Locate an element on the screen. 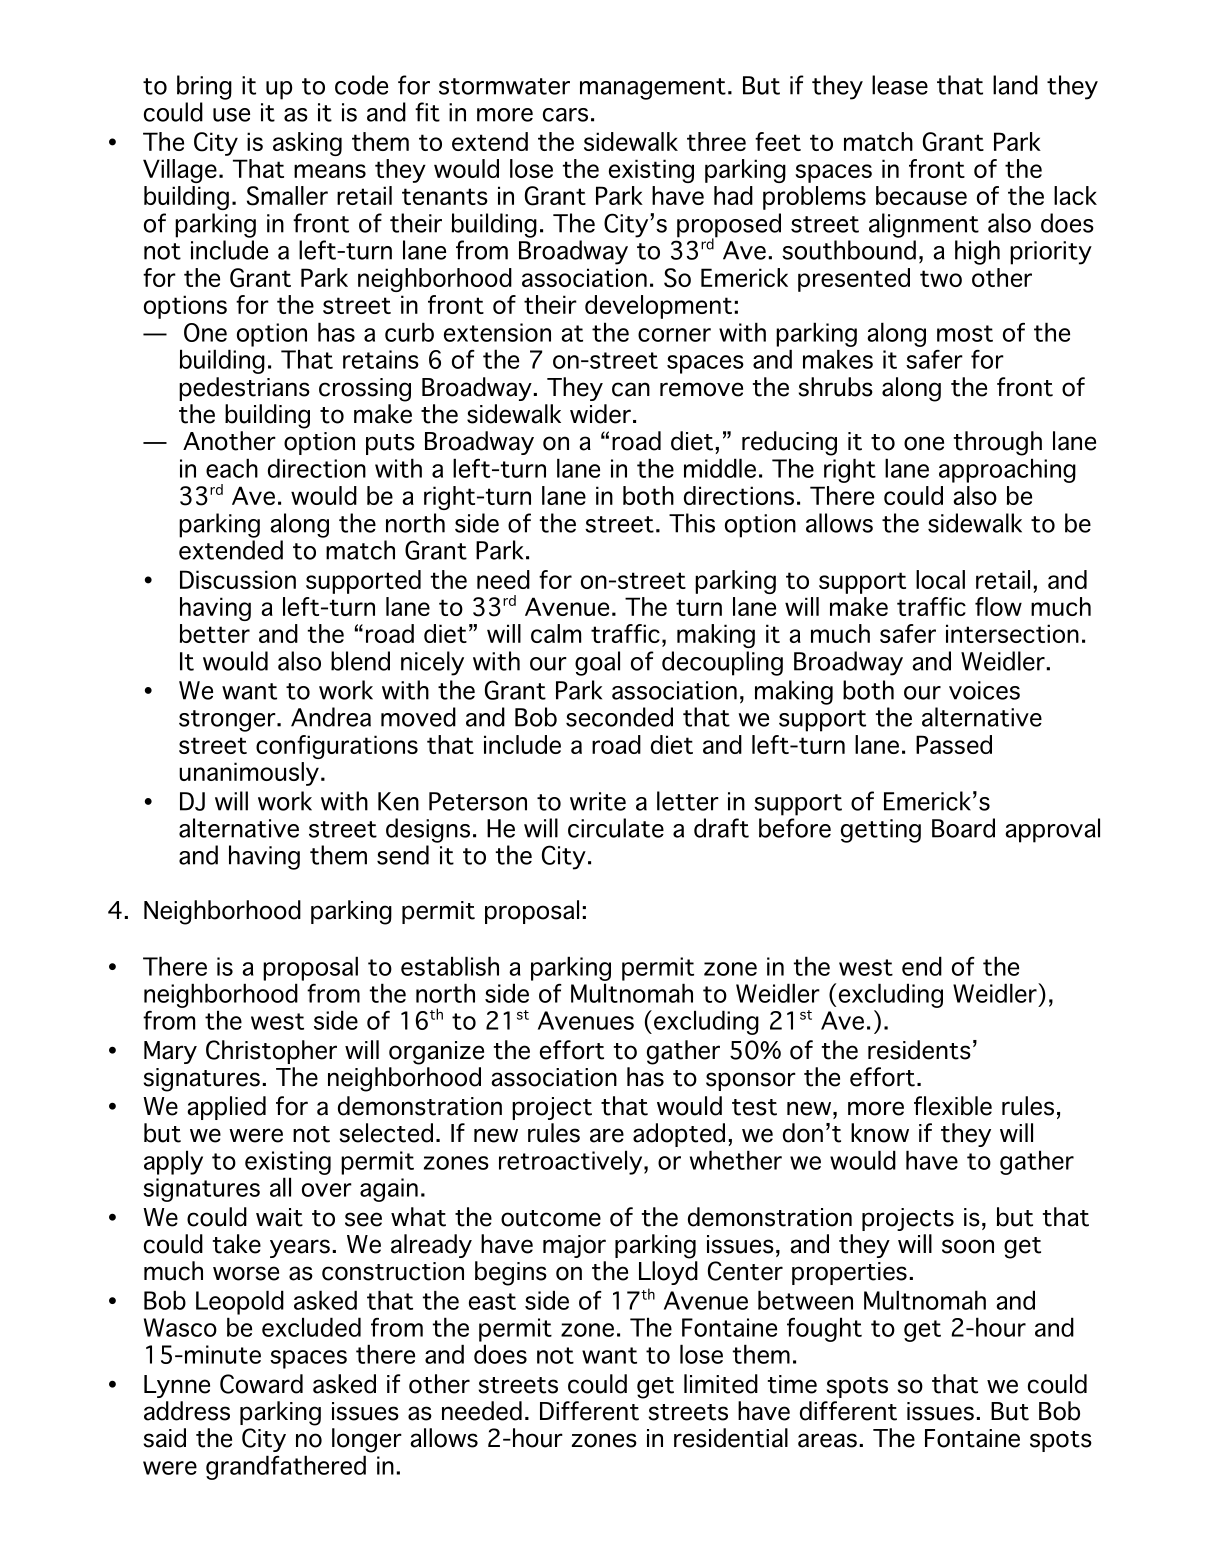  can is located at coordinates (631, 389).
